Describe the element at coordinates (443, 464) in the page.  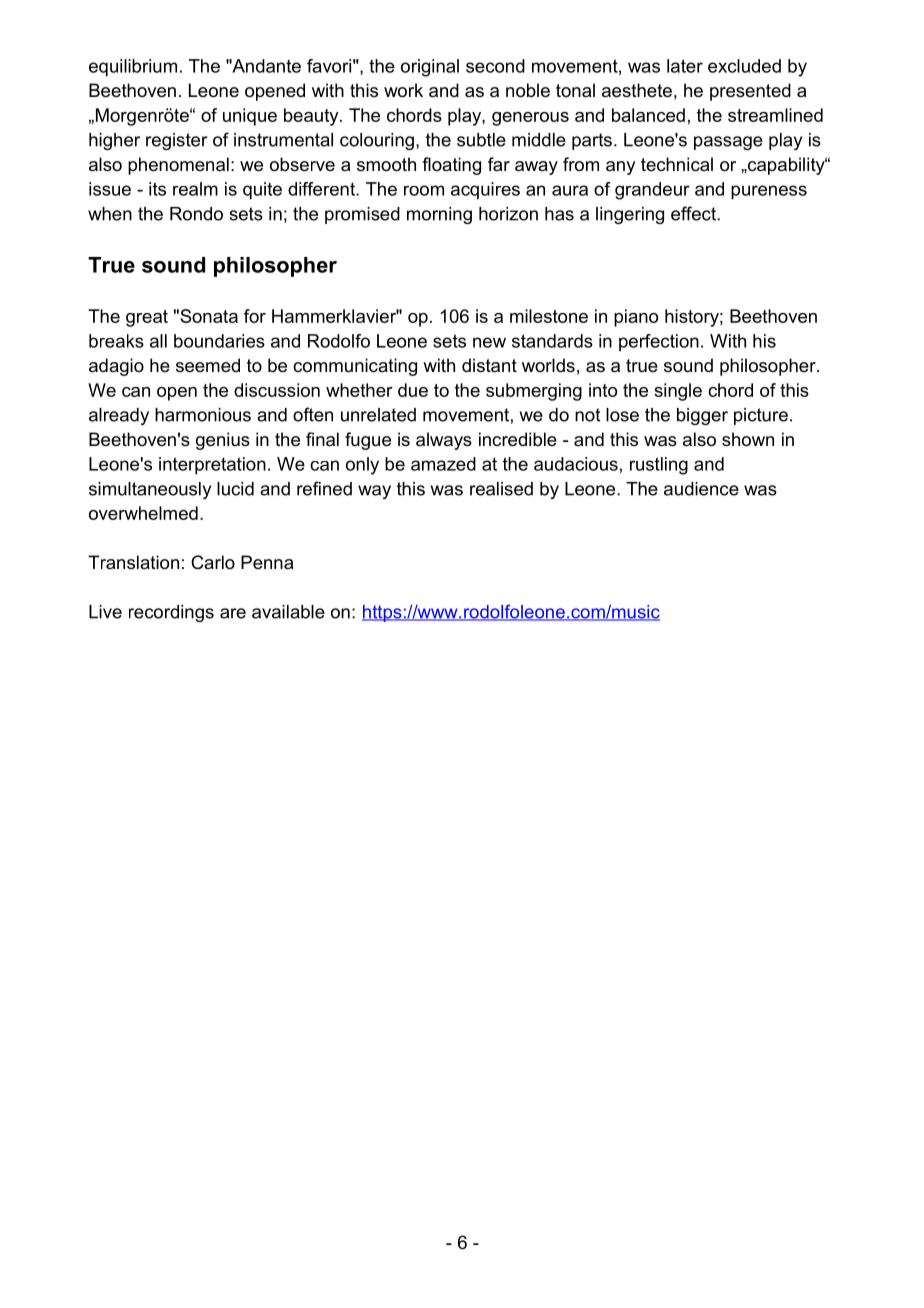
I see `amazed` at that location.
